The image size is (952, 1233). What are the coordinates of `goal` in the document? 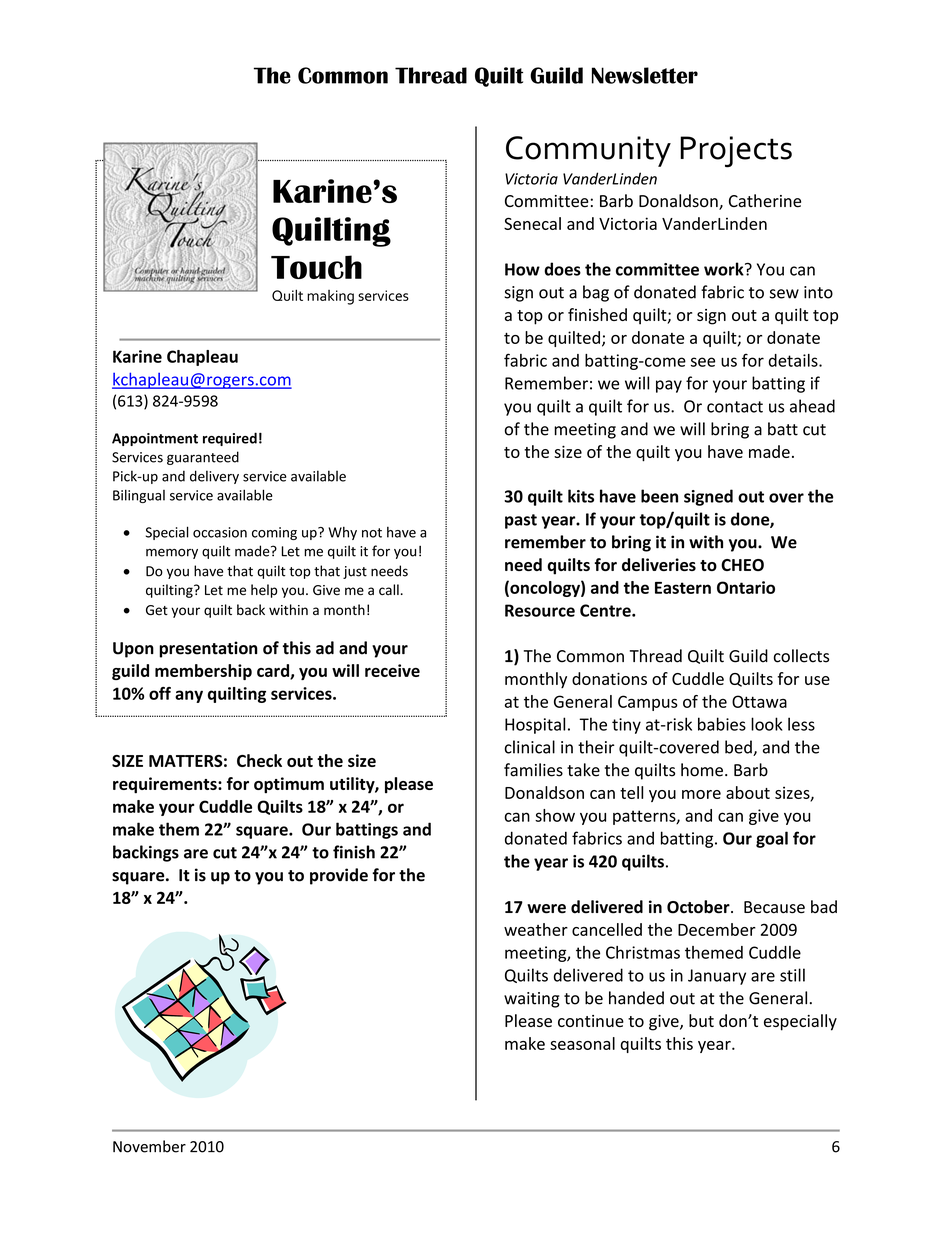 It's located at (772, 839).
